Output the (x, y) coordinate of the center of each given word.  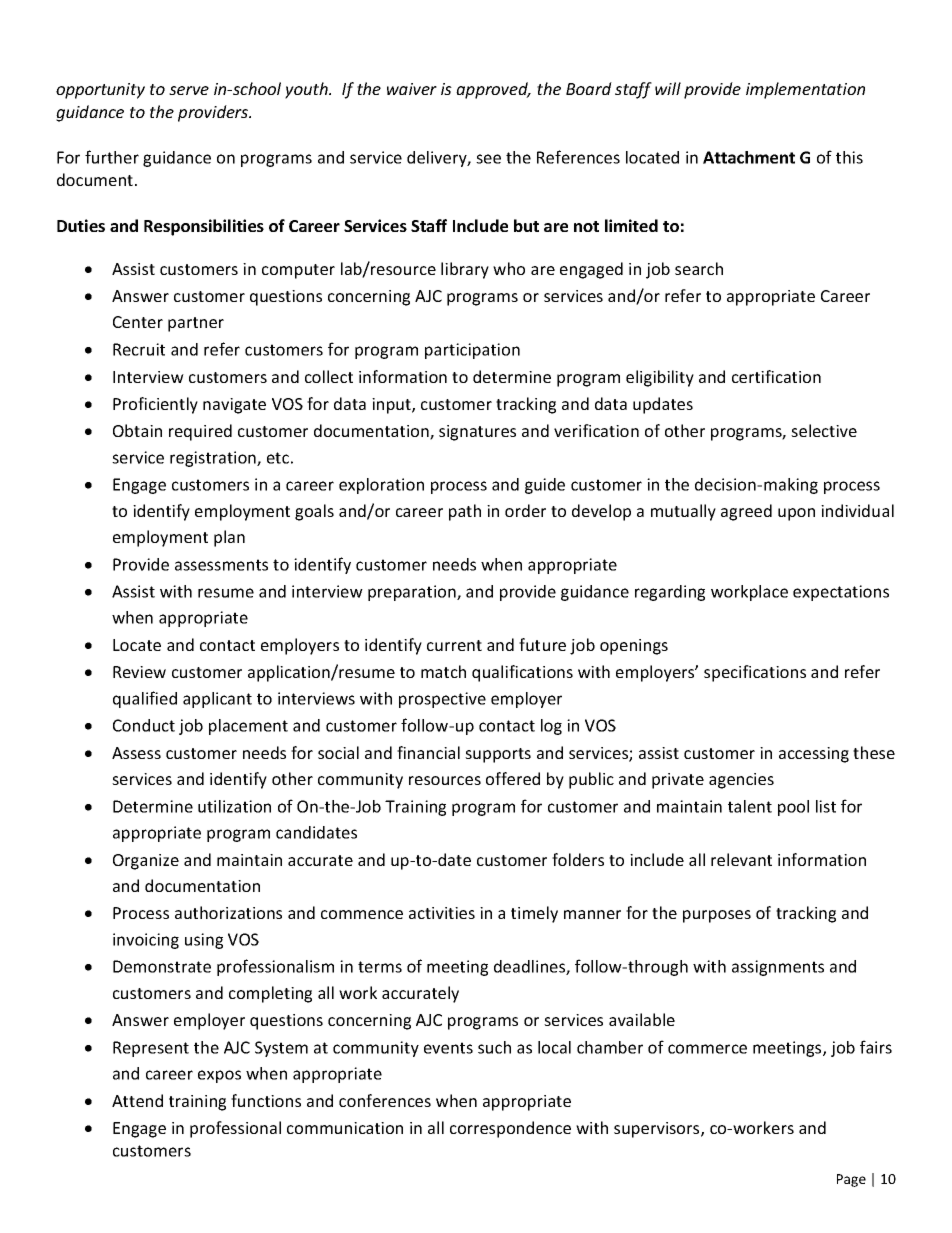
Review (139, 672)
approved (493, 90)
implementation (805, 90)
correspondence (510, 1129)
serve (189, 90)
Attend (137, 1100)
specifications (755, 673)
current (454, 645)
